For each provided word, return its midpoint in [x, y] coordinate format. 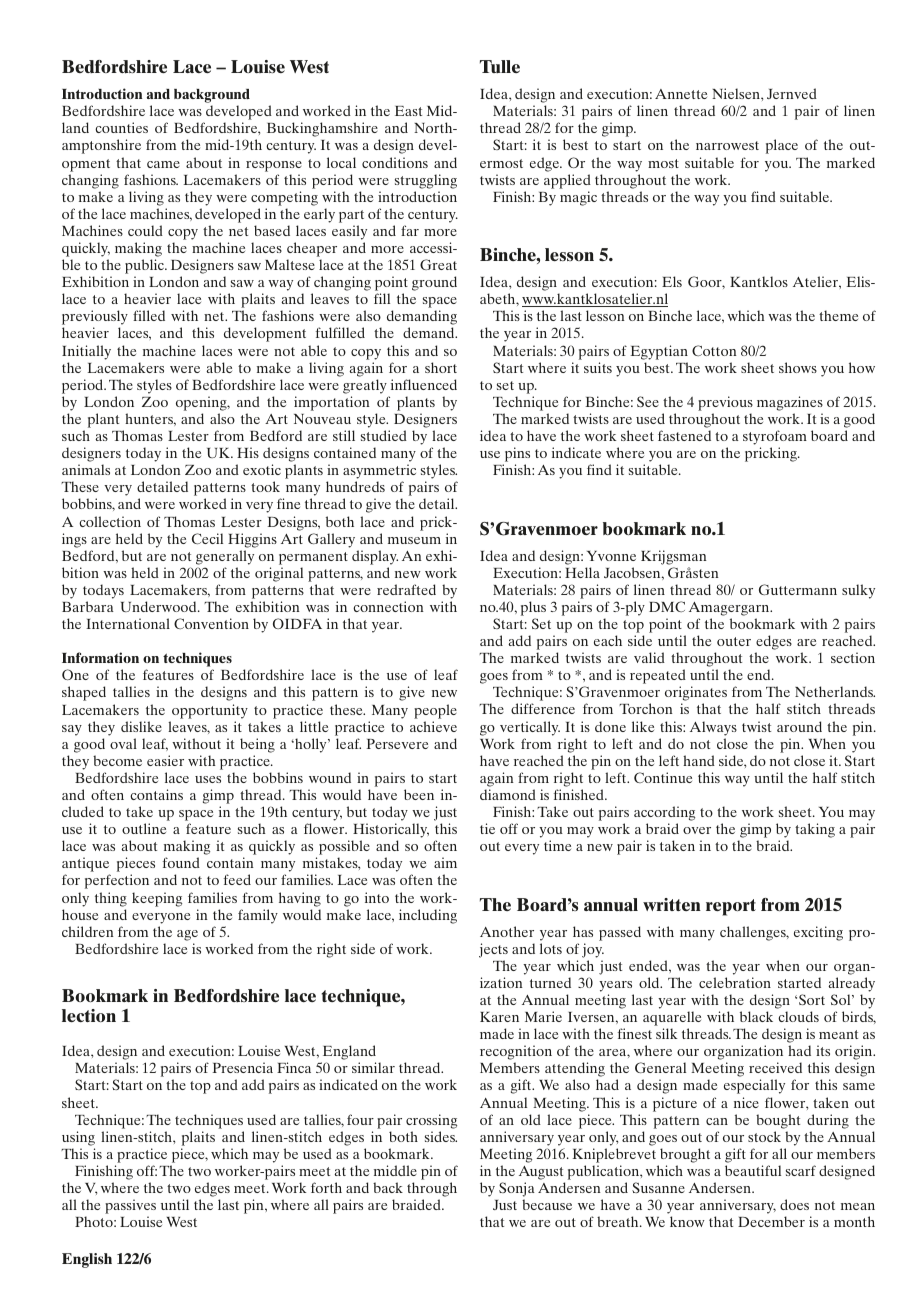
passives [130, 1206]
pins [516, 456]
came [163, 164]
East [408, 111]
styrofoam [775, 437]
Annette [681, 94]
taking [815, 830]
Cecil [207, 538]
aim [445, 862]
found [181, 862]
